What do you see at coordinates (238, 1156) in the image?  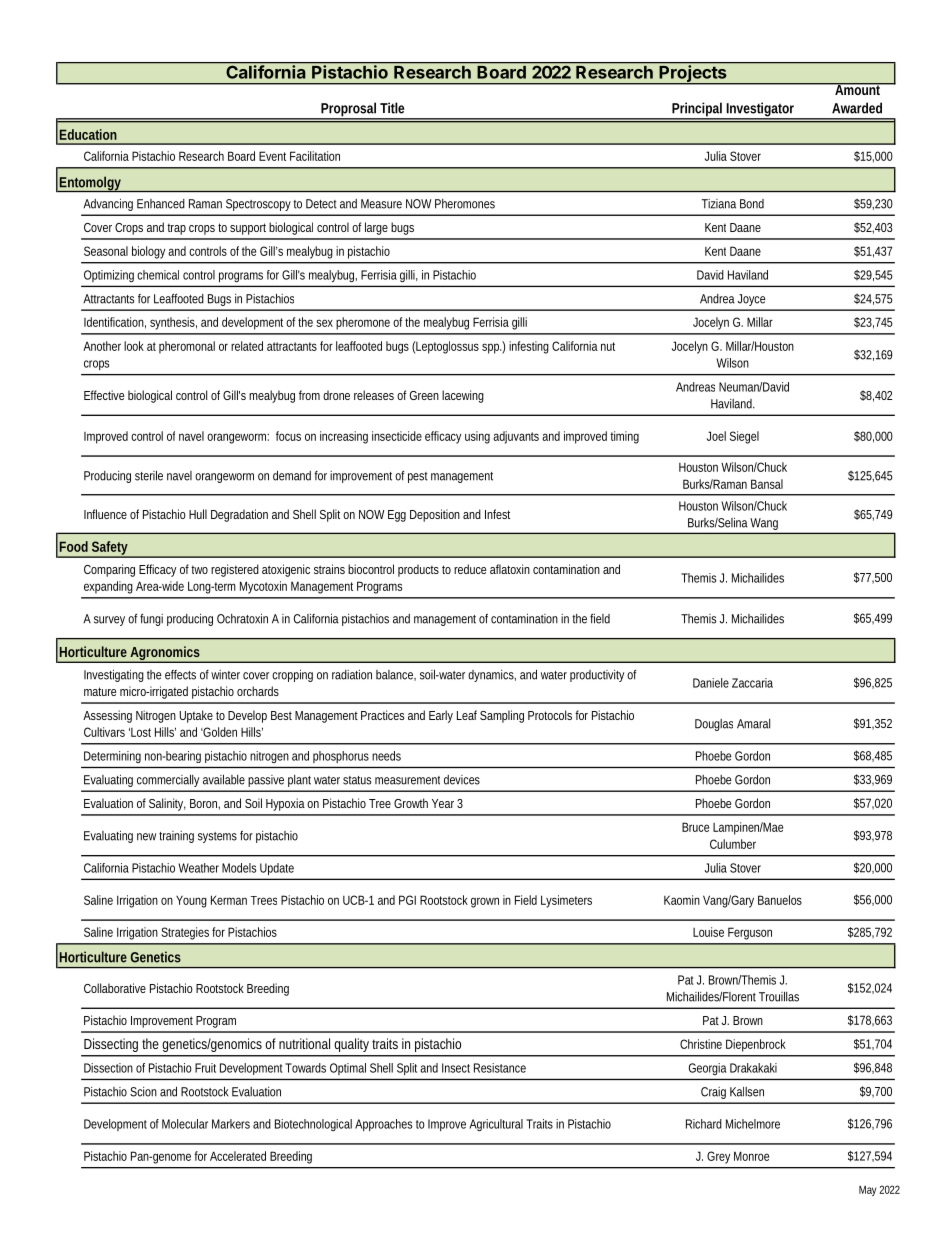 I see `Accelerated` at bounding box center [238, 1156].
